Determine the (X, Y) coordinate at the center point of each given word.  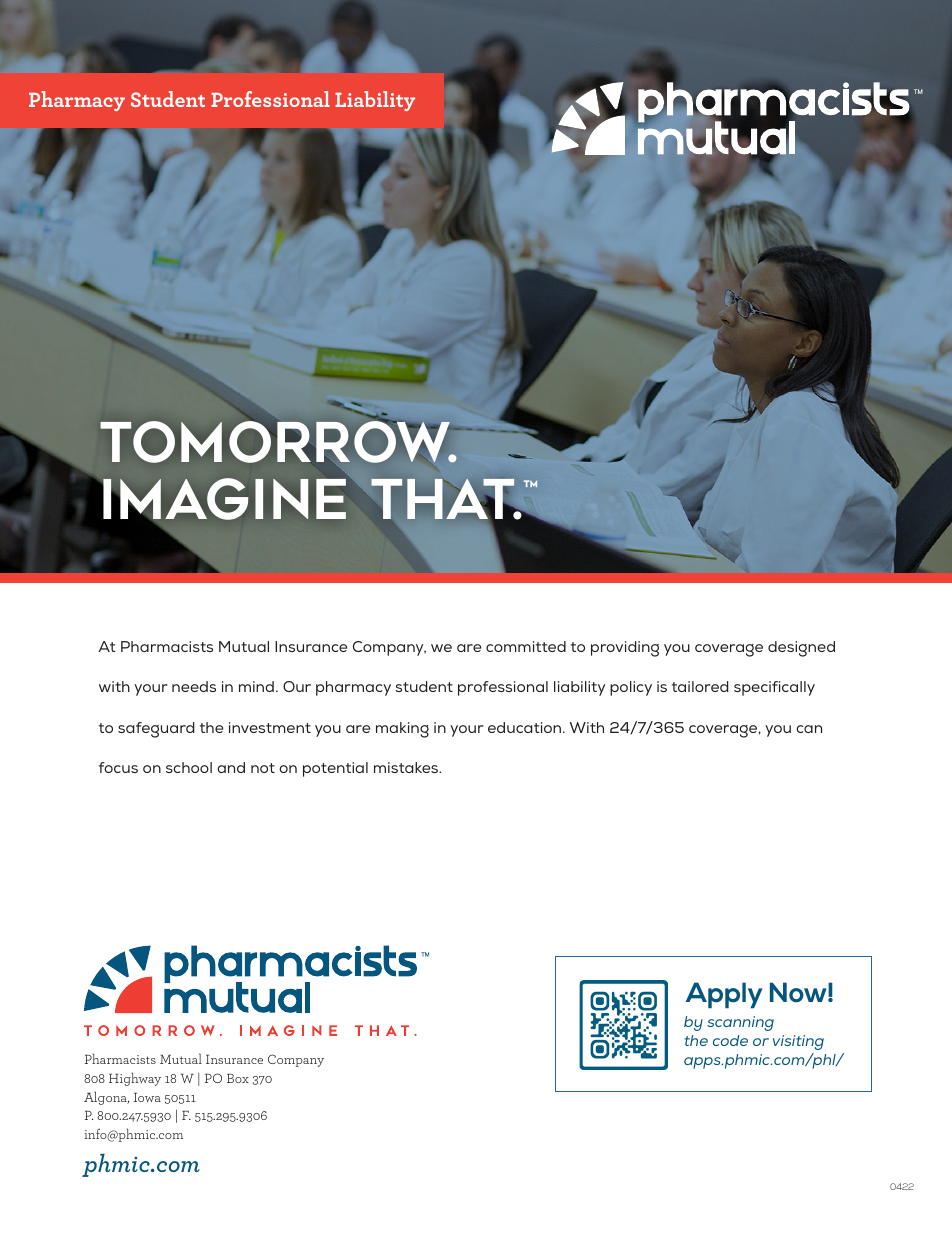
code (730, 1040)
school (189, 767)
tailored (700, 686)
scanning (740, 1023)
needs (194, 686)
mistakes (407, 767)
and (231, 767)
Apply (724, 995)
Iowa (147, 1097)
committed (526, 646)
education (526, 727)
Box (238, 1078)
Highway (135, 1079)
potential (335, 769)
